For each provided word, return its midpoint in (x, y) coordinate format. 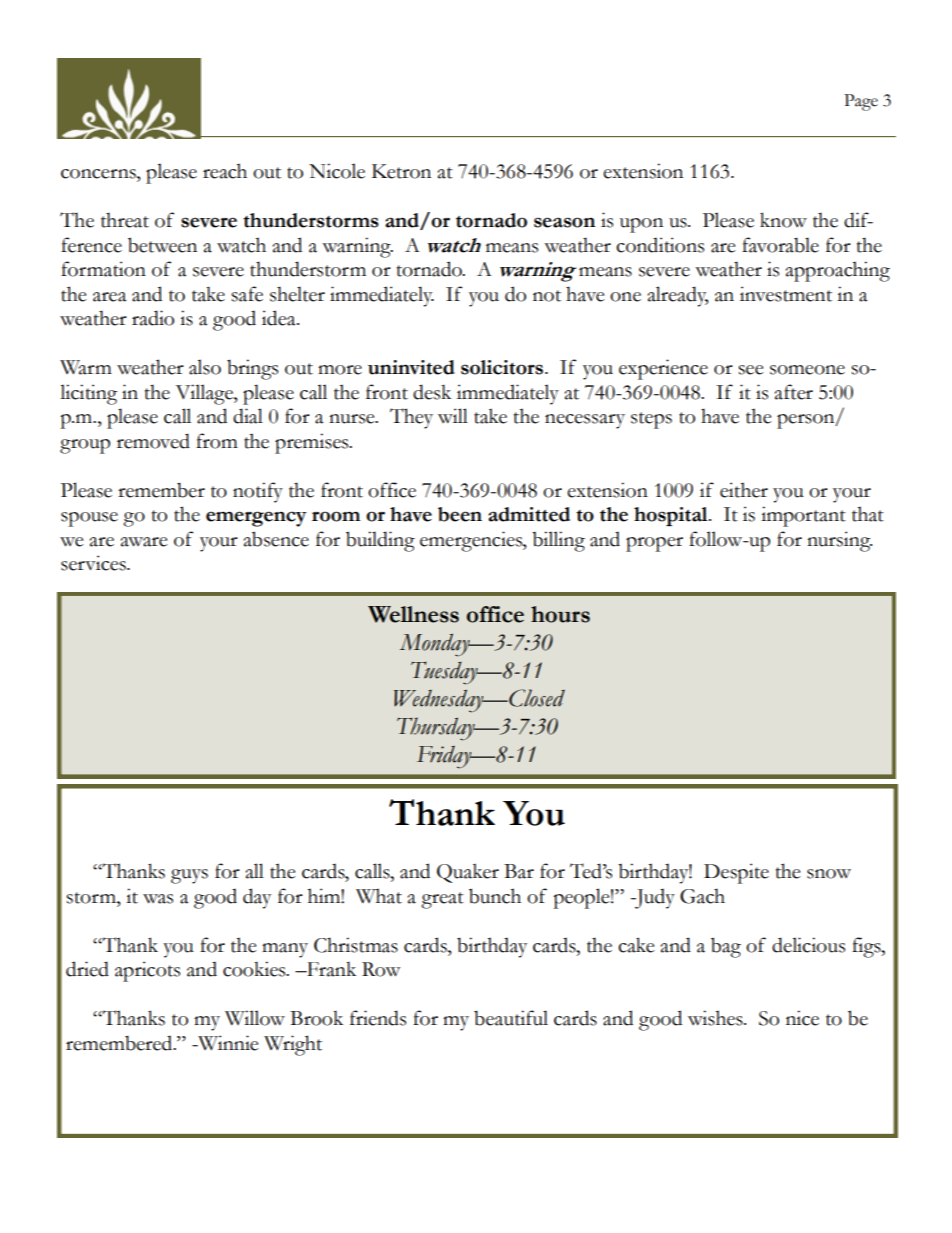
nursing (839, 541)
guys (189, 876)
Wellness (413, 614)
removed (153, 441)
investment (786, 294)
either (744, 490)
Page (861, 102)
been (460, 514)
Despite (736, 873)
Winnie (227, 1043)
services (94, 563)
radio (153, 318)
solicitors (502, 367)
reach (225, 171)
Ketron (401, 171)
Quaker (468, 873)
